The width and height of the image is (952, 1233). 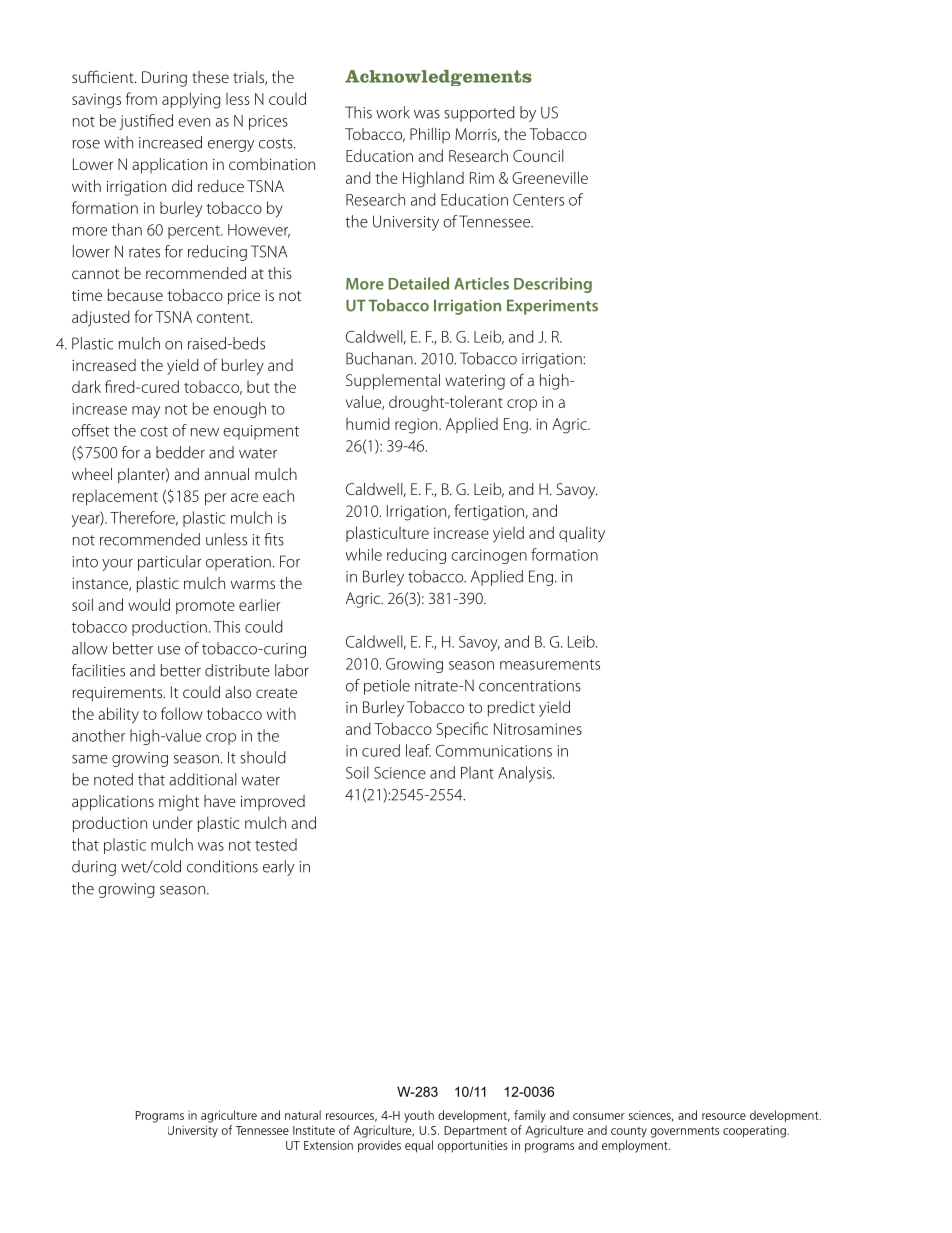 What do you see at coordinates (582, 534) in the image?
I see `quality` at bounding box center [582, 534].
